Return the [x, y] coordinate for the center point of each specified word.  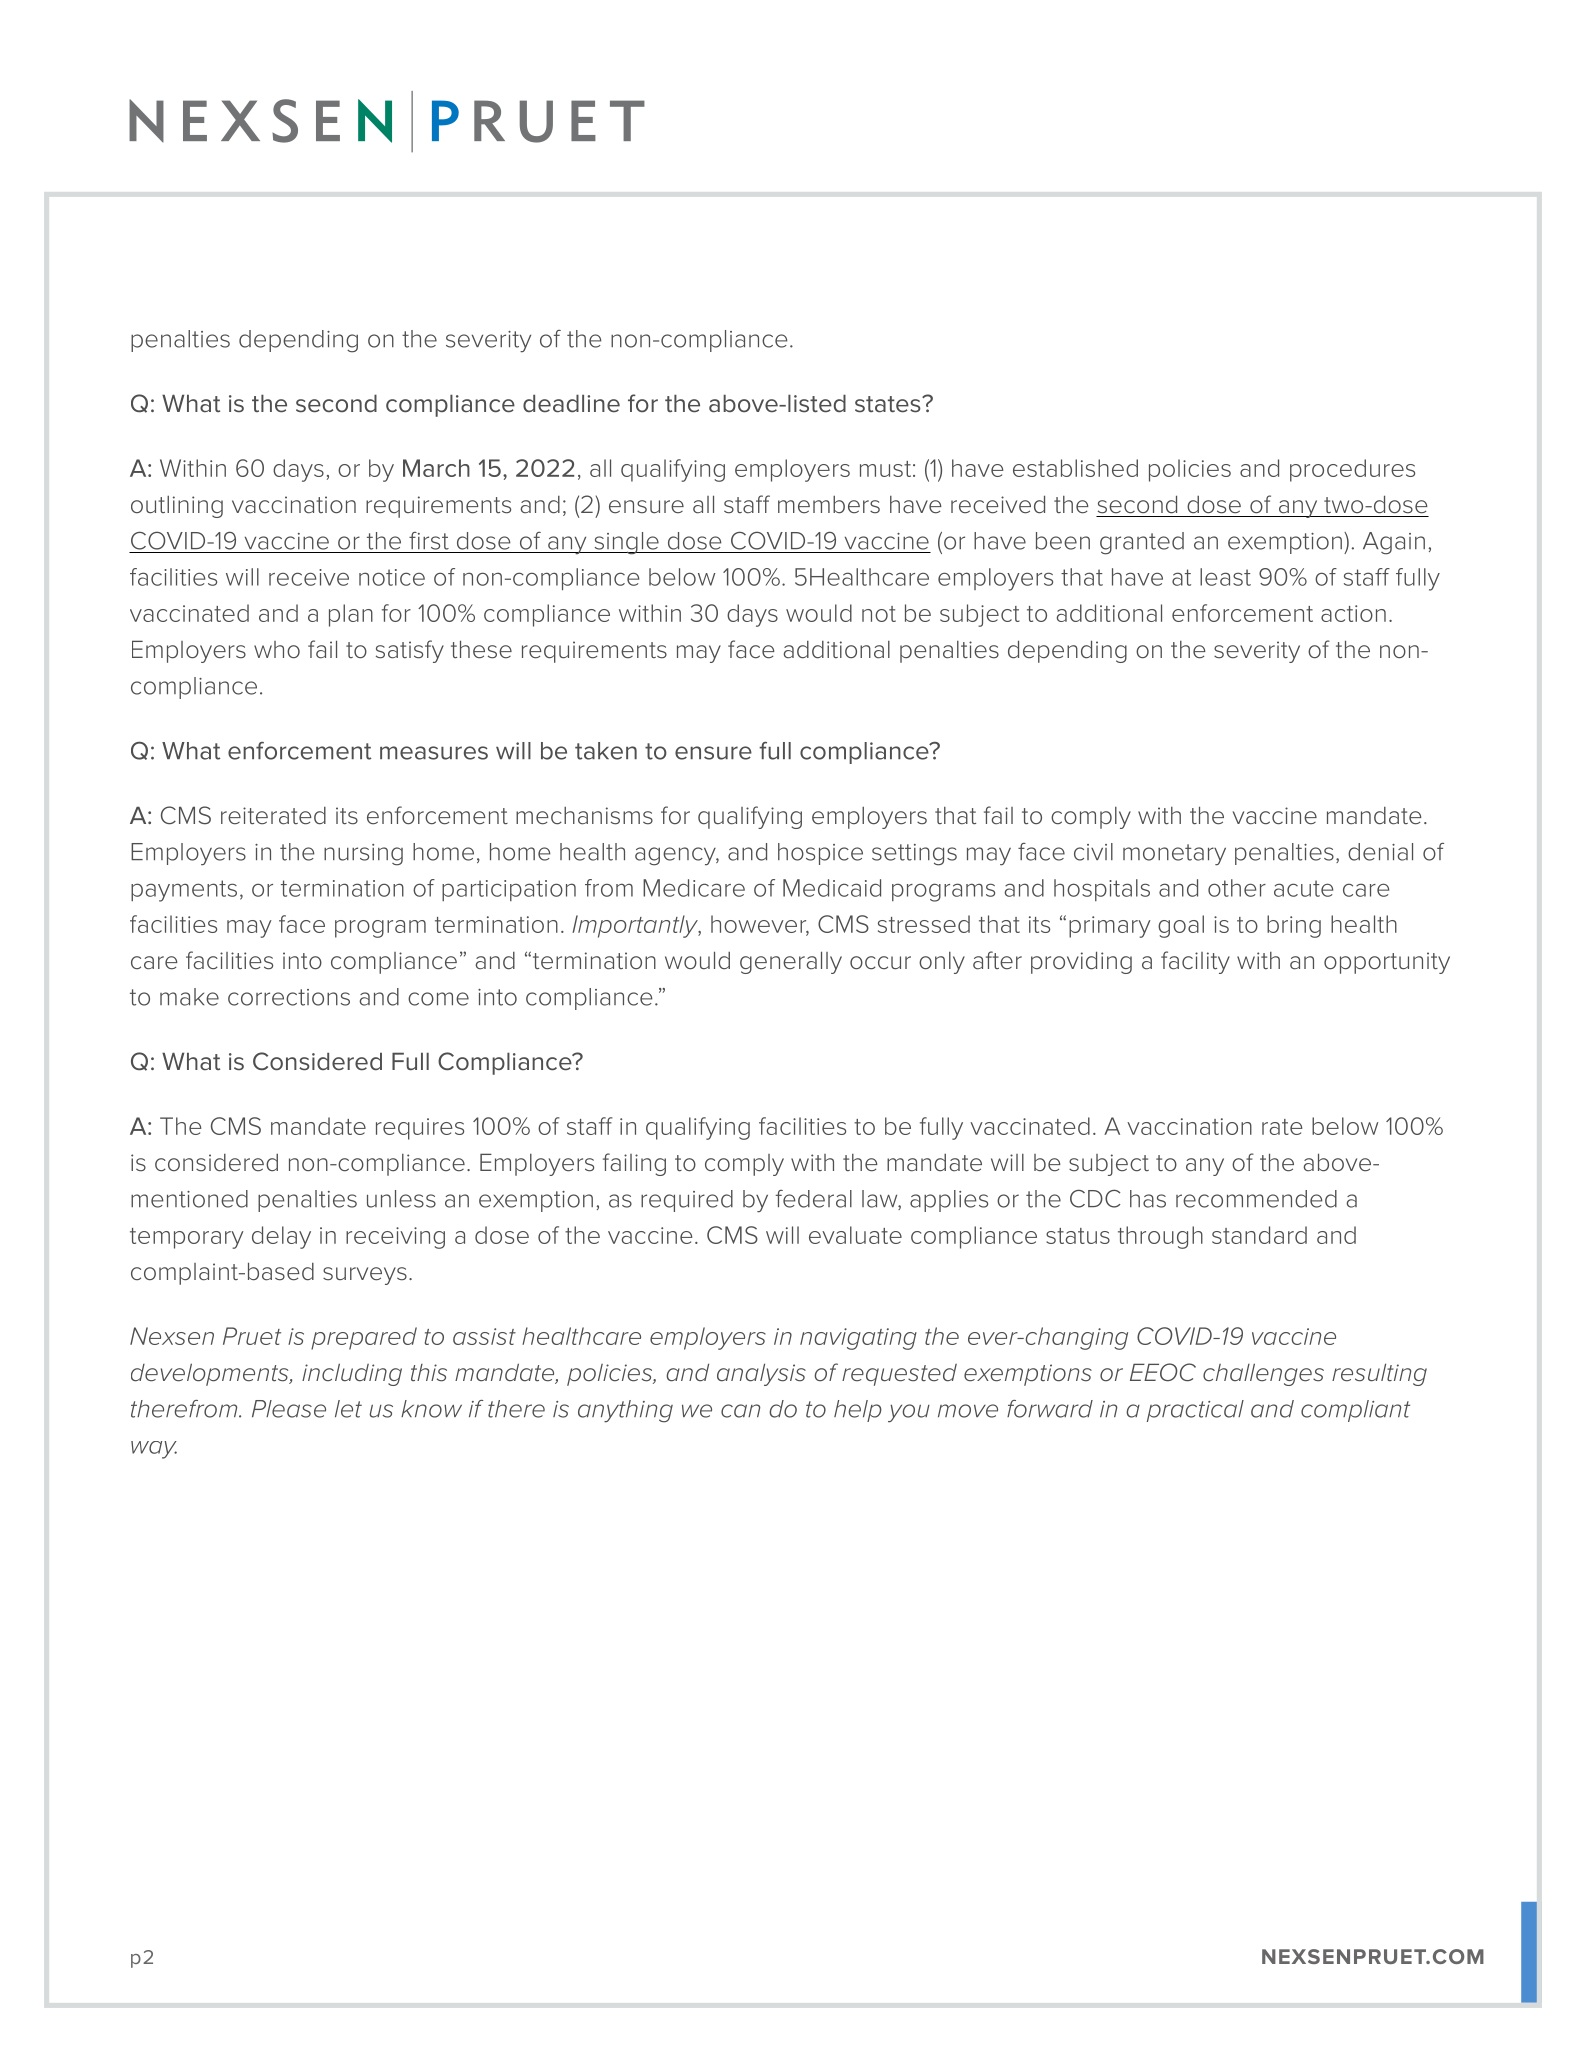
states [889, 404]
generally [791, 962]
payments [184, 891]
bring [1294, 926]
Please [289, 1409]
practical [1195, 1411]
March [436, 468]
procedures [1352, 470]
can [740, 1411]
